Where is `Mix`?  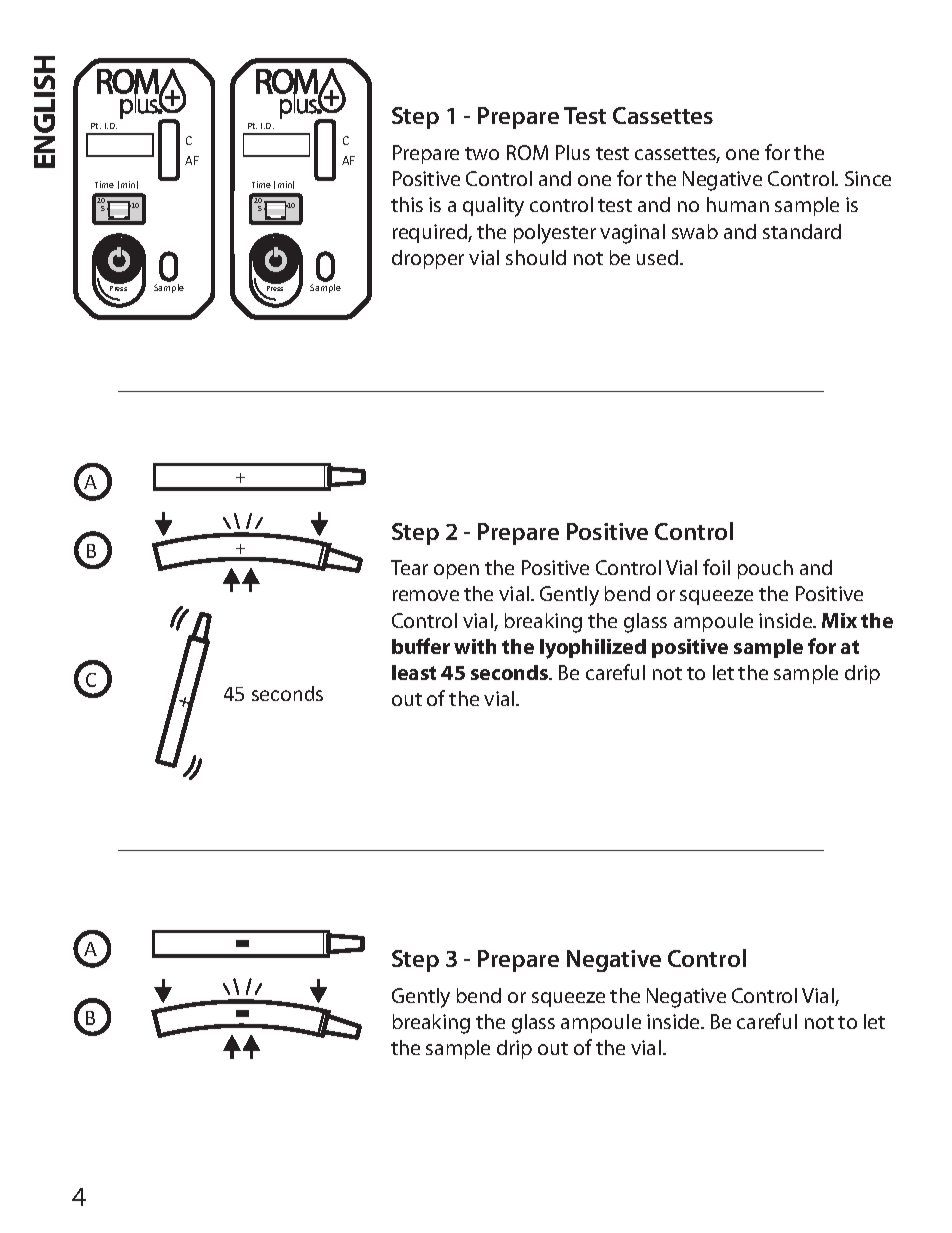
Mix is located at coordinates (839, 620).
